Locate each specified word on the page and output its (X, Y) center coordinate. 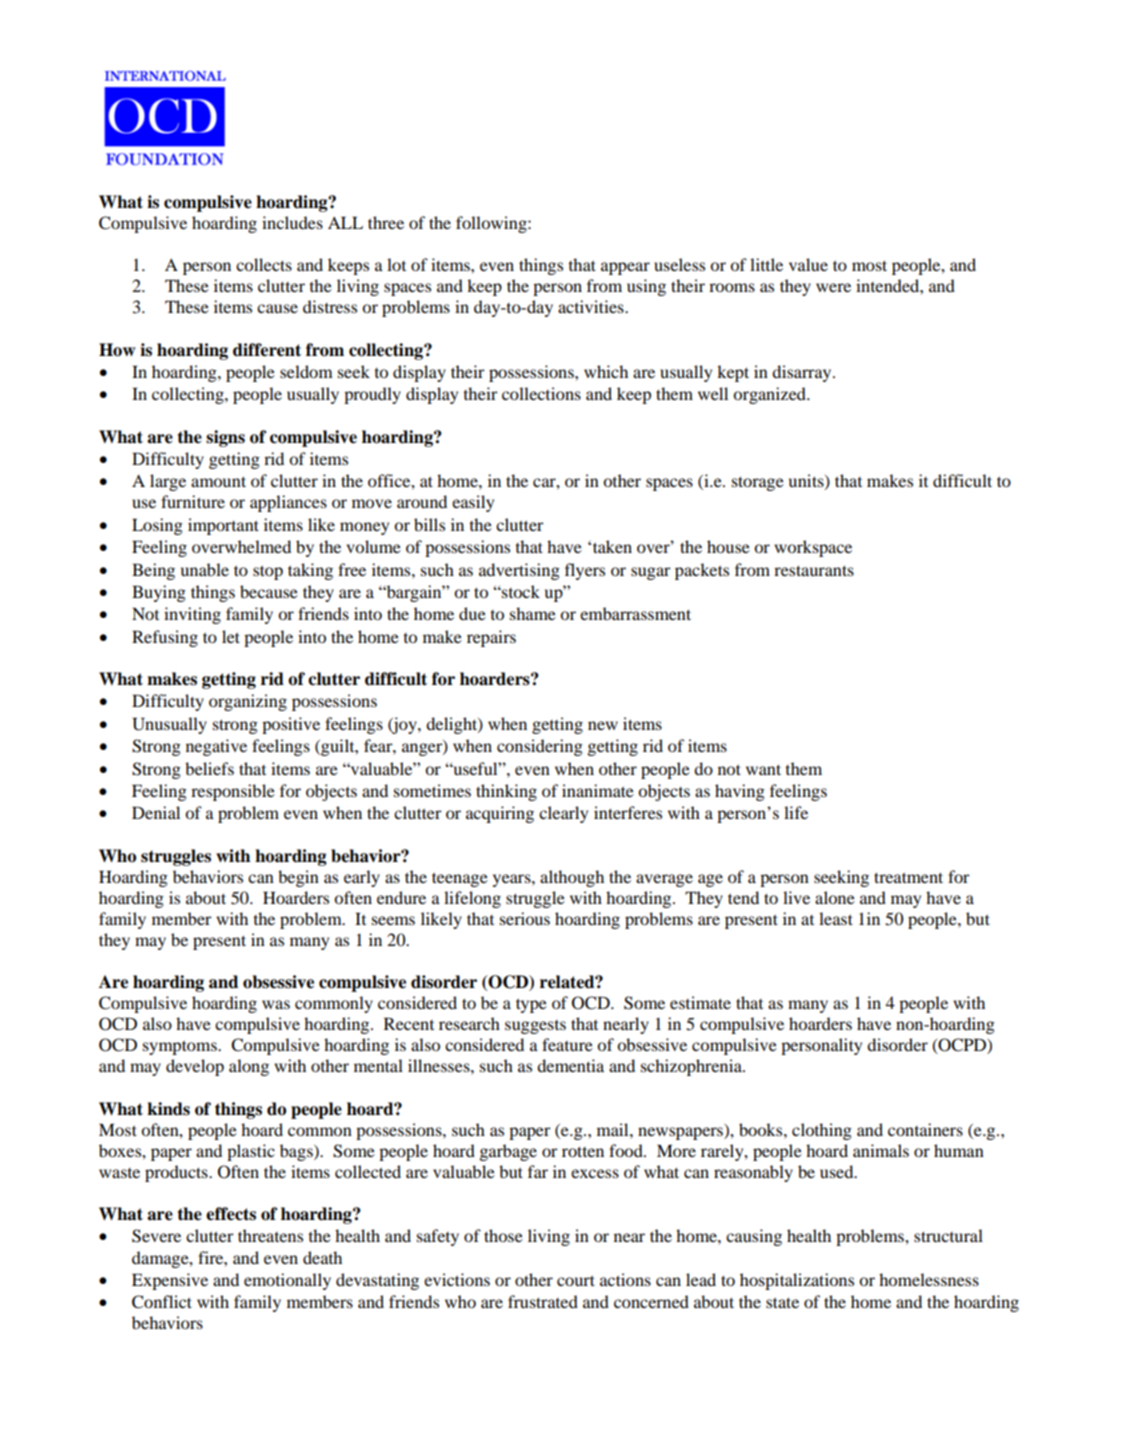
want (763, 769)
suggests (535, 1027)
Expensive (170, 1281)
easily (473, 503)
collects (264, 264)
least (836, 918)
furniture (193, 501)
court (576, 1280)
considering (540, 747)
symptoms (181, 1047)
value (808, 264)
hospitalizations (797, 1281)
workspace (813, 548)
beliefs (209, 768)
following (492, 224)
